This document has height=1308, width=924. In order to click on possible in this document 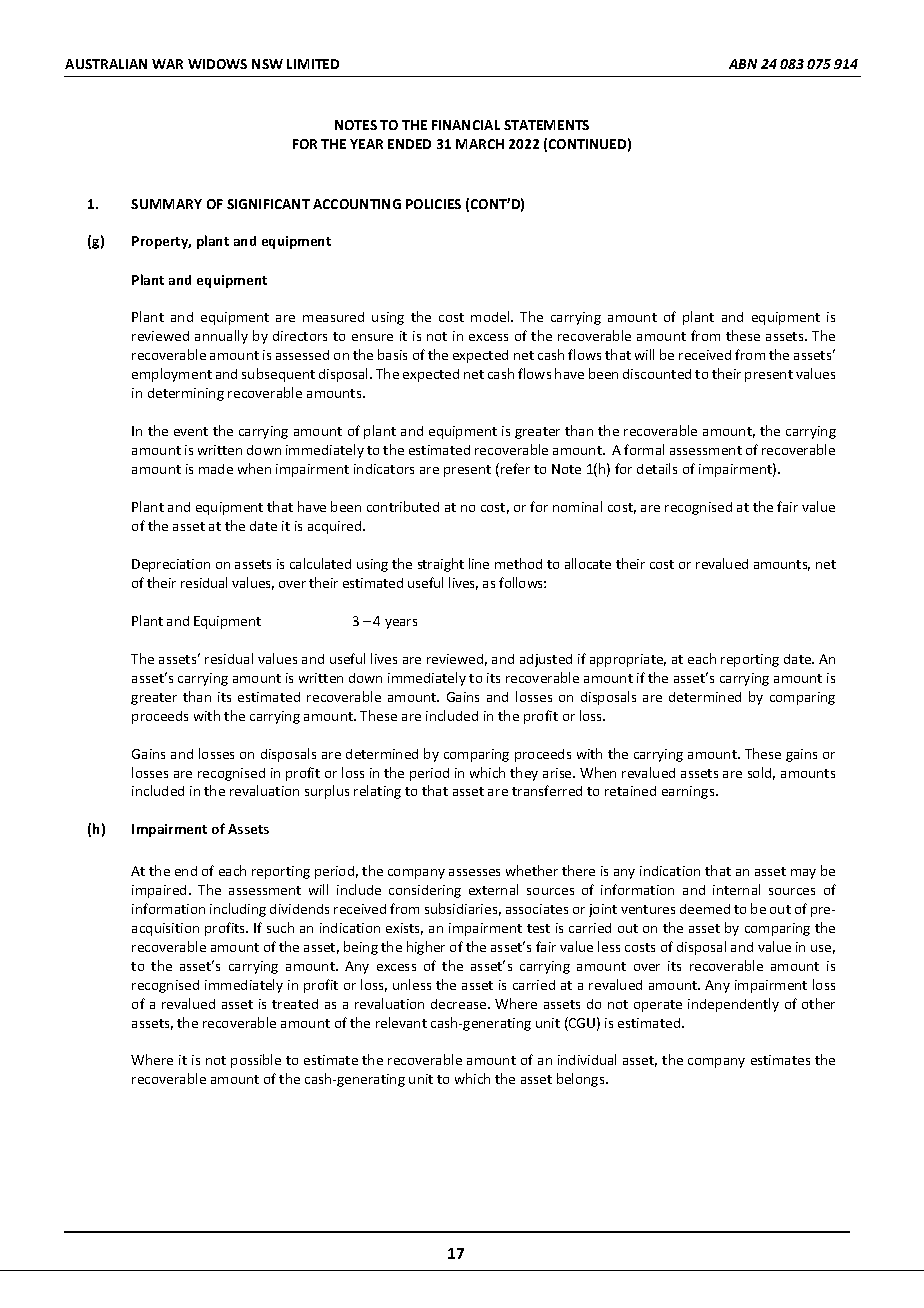, I will do `click(256, 1061)`.
